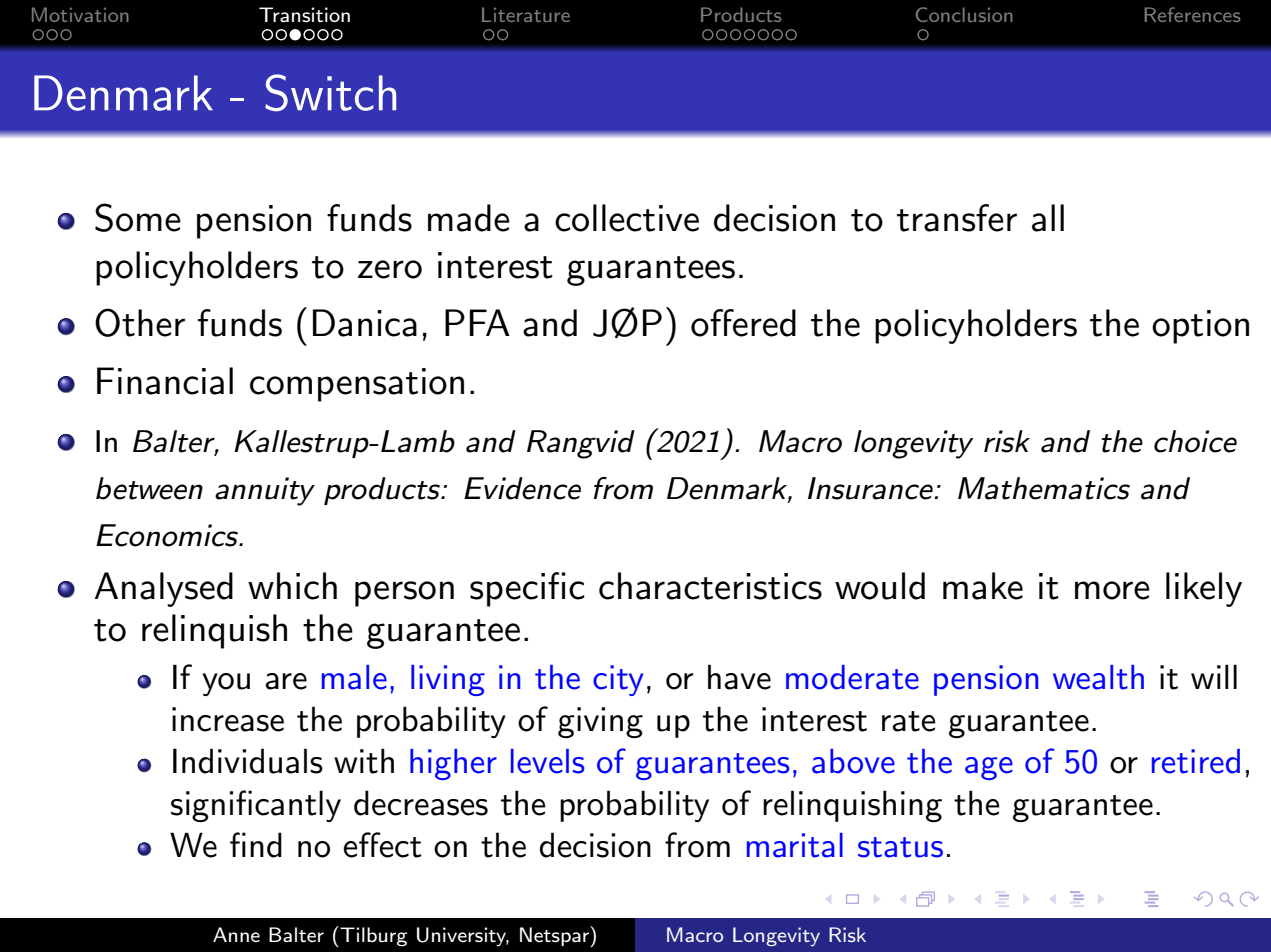 This document has height=952, width=1271. What do you see at coordinates (795, 845) in the document?
I see `marital` at bounding box center [795, 845].
